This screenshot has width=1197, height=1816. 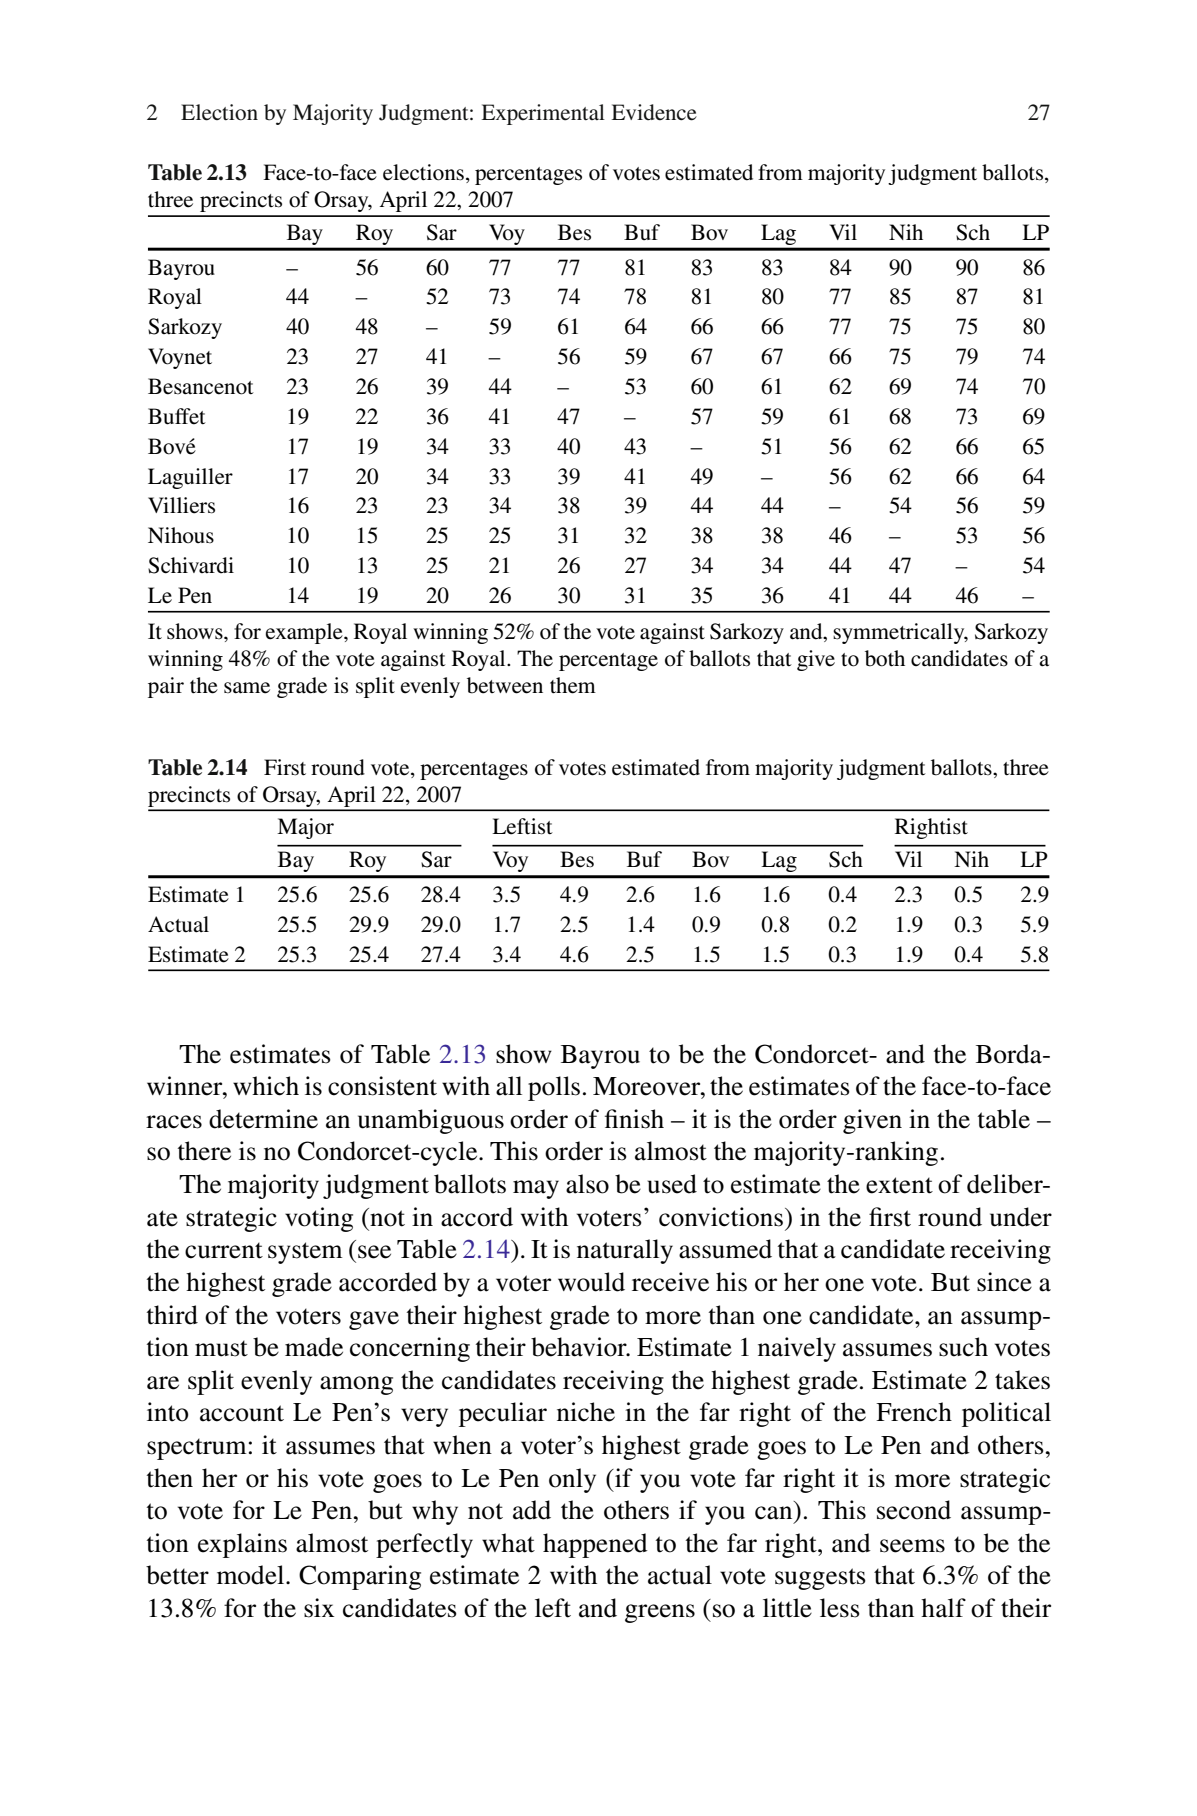 I want to click on polls, so click(x=554, y=1088).
